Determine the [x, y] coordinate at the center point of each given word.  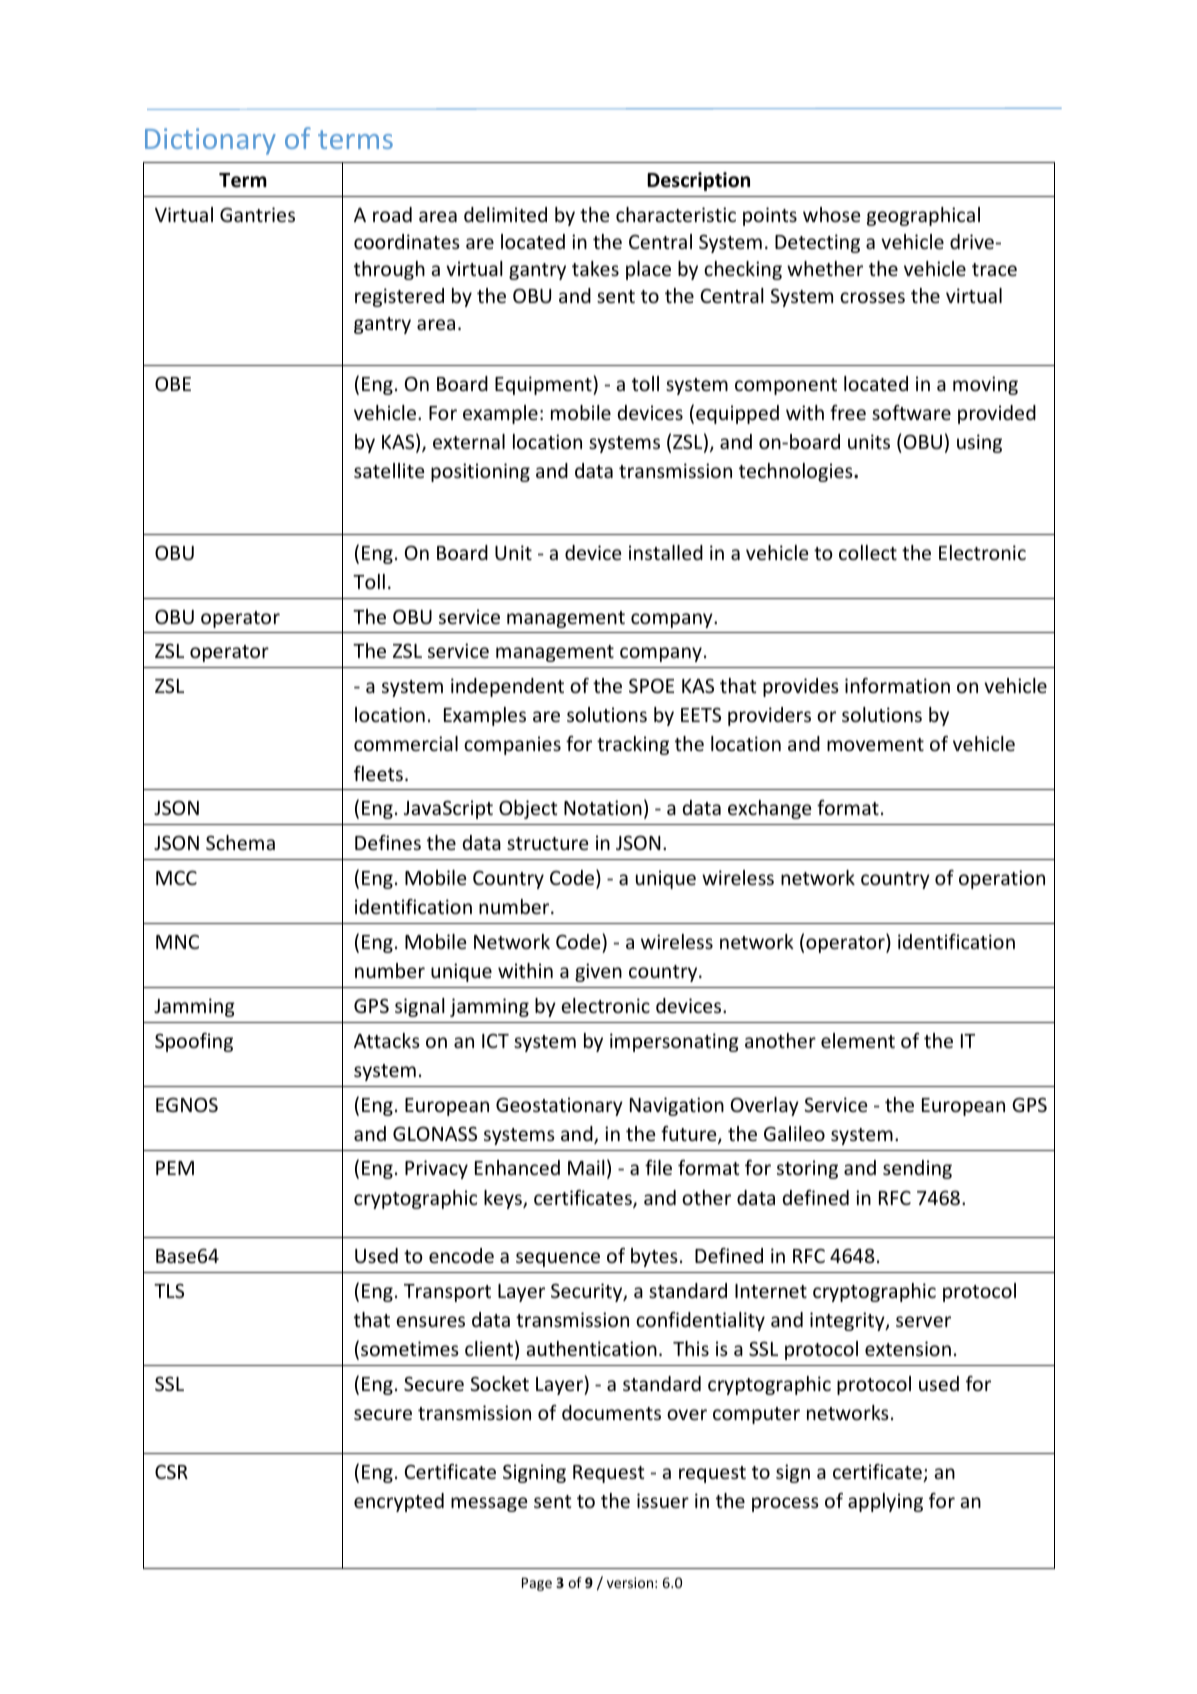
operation [1002, 879]
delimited [505, 214]
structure [547, 843]
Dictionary [210, 141]
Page [537, 1584]
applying [885, 1502]
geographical [923, 216]
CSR [171, 1471]
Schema [240, 842]
